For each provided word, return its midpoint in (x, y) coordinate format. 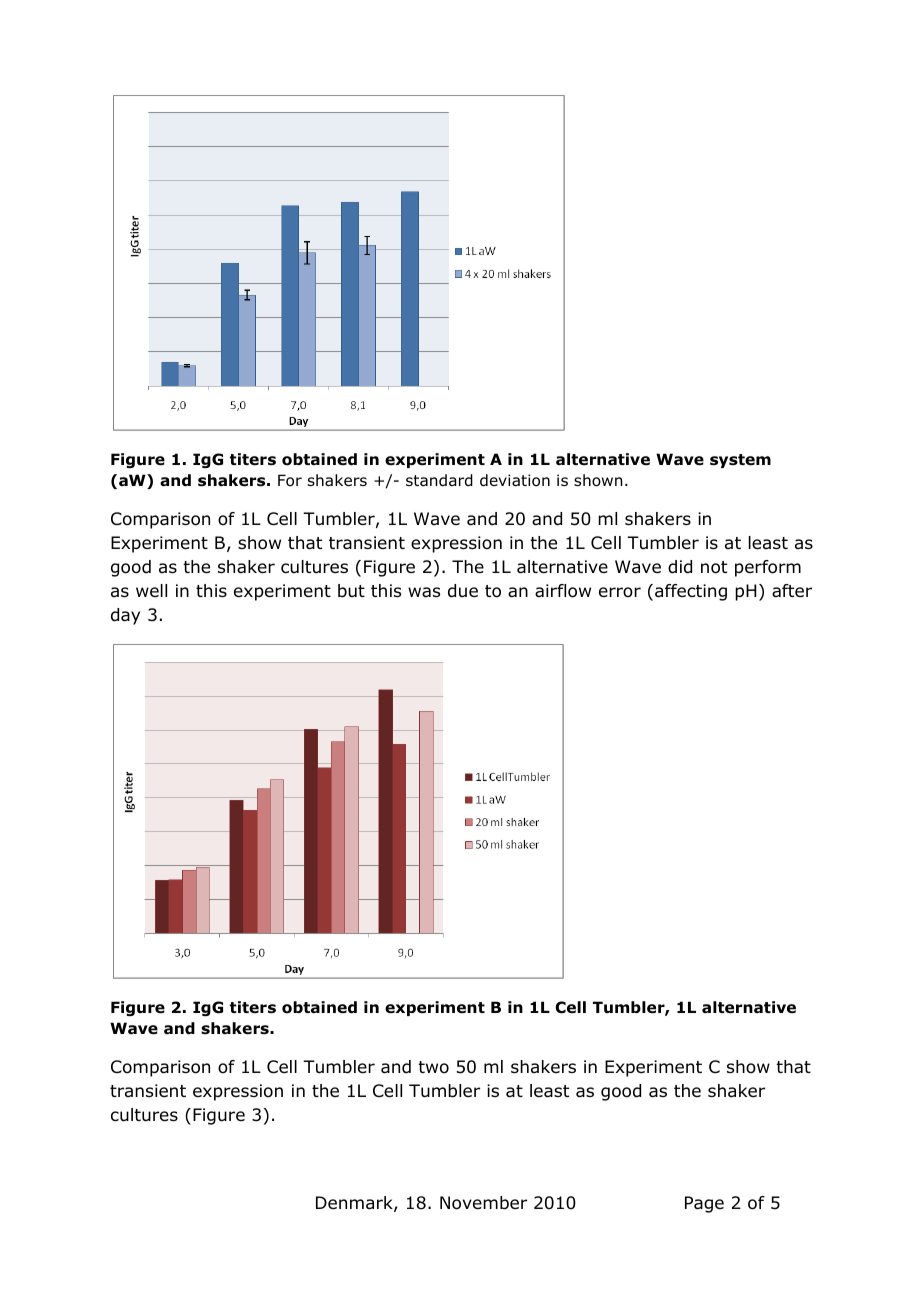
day (125, 616)
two (433, 1067)
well (151, 590)
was (424, 592)
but (351, 591)
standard (439, 480)
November (483, 1203)
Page (704, 1204)
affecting (691, 592)
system (740, 461)
